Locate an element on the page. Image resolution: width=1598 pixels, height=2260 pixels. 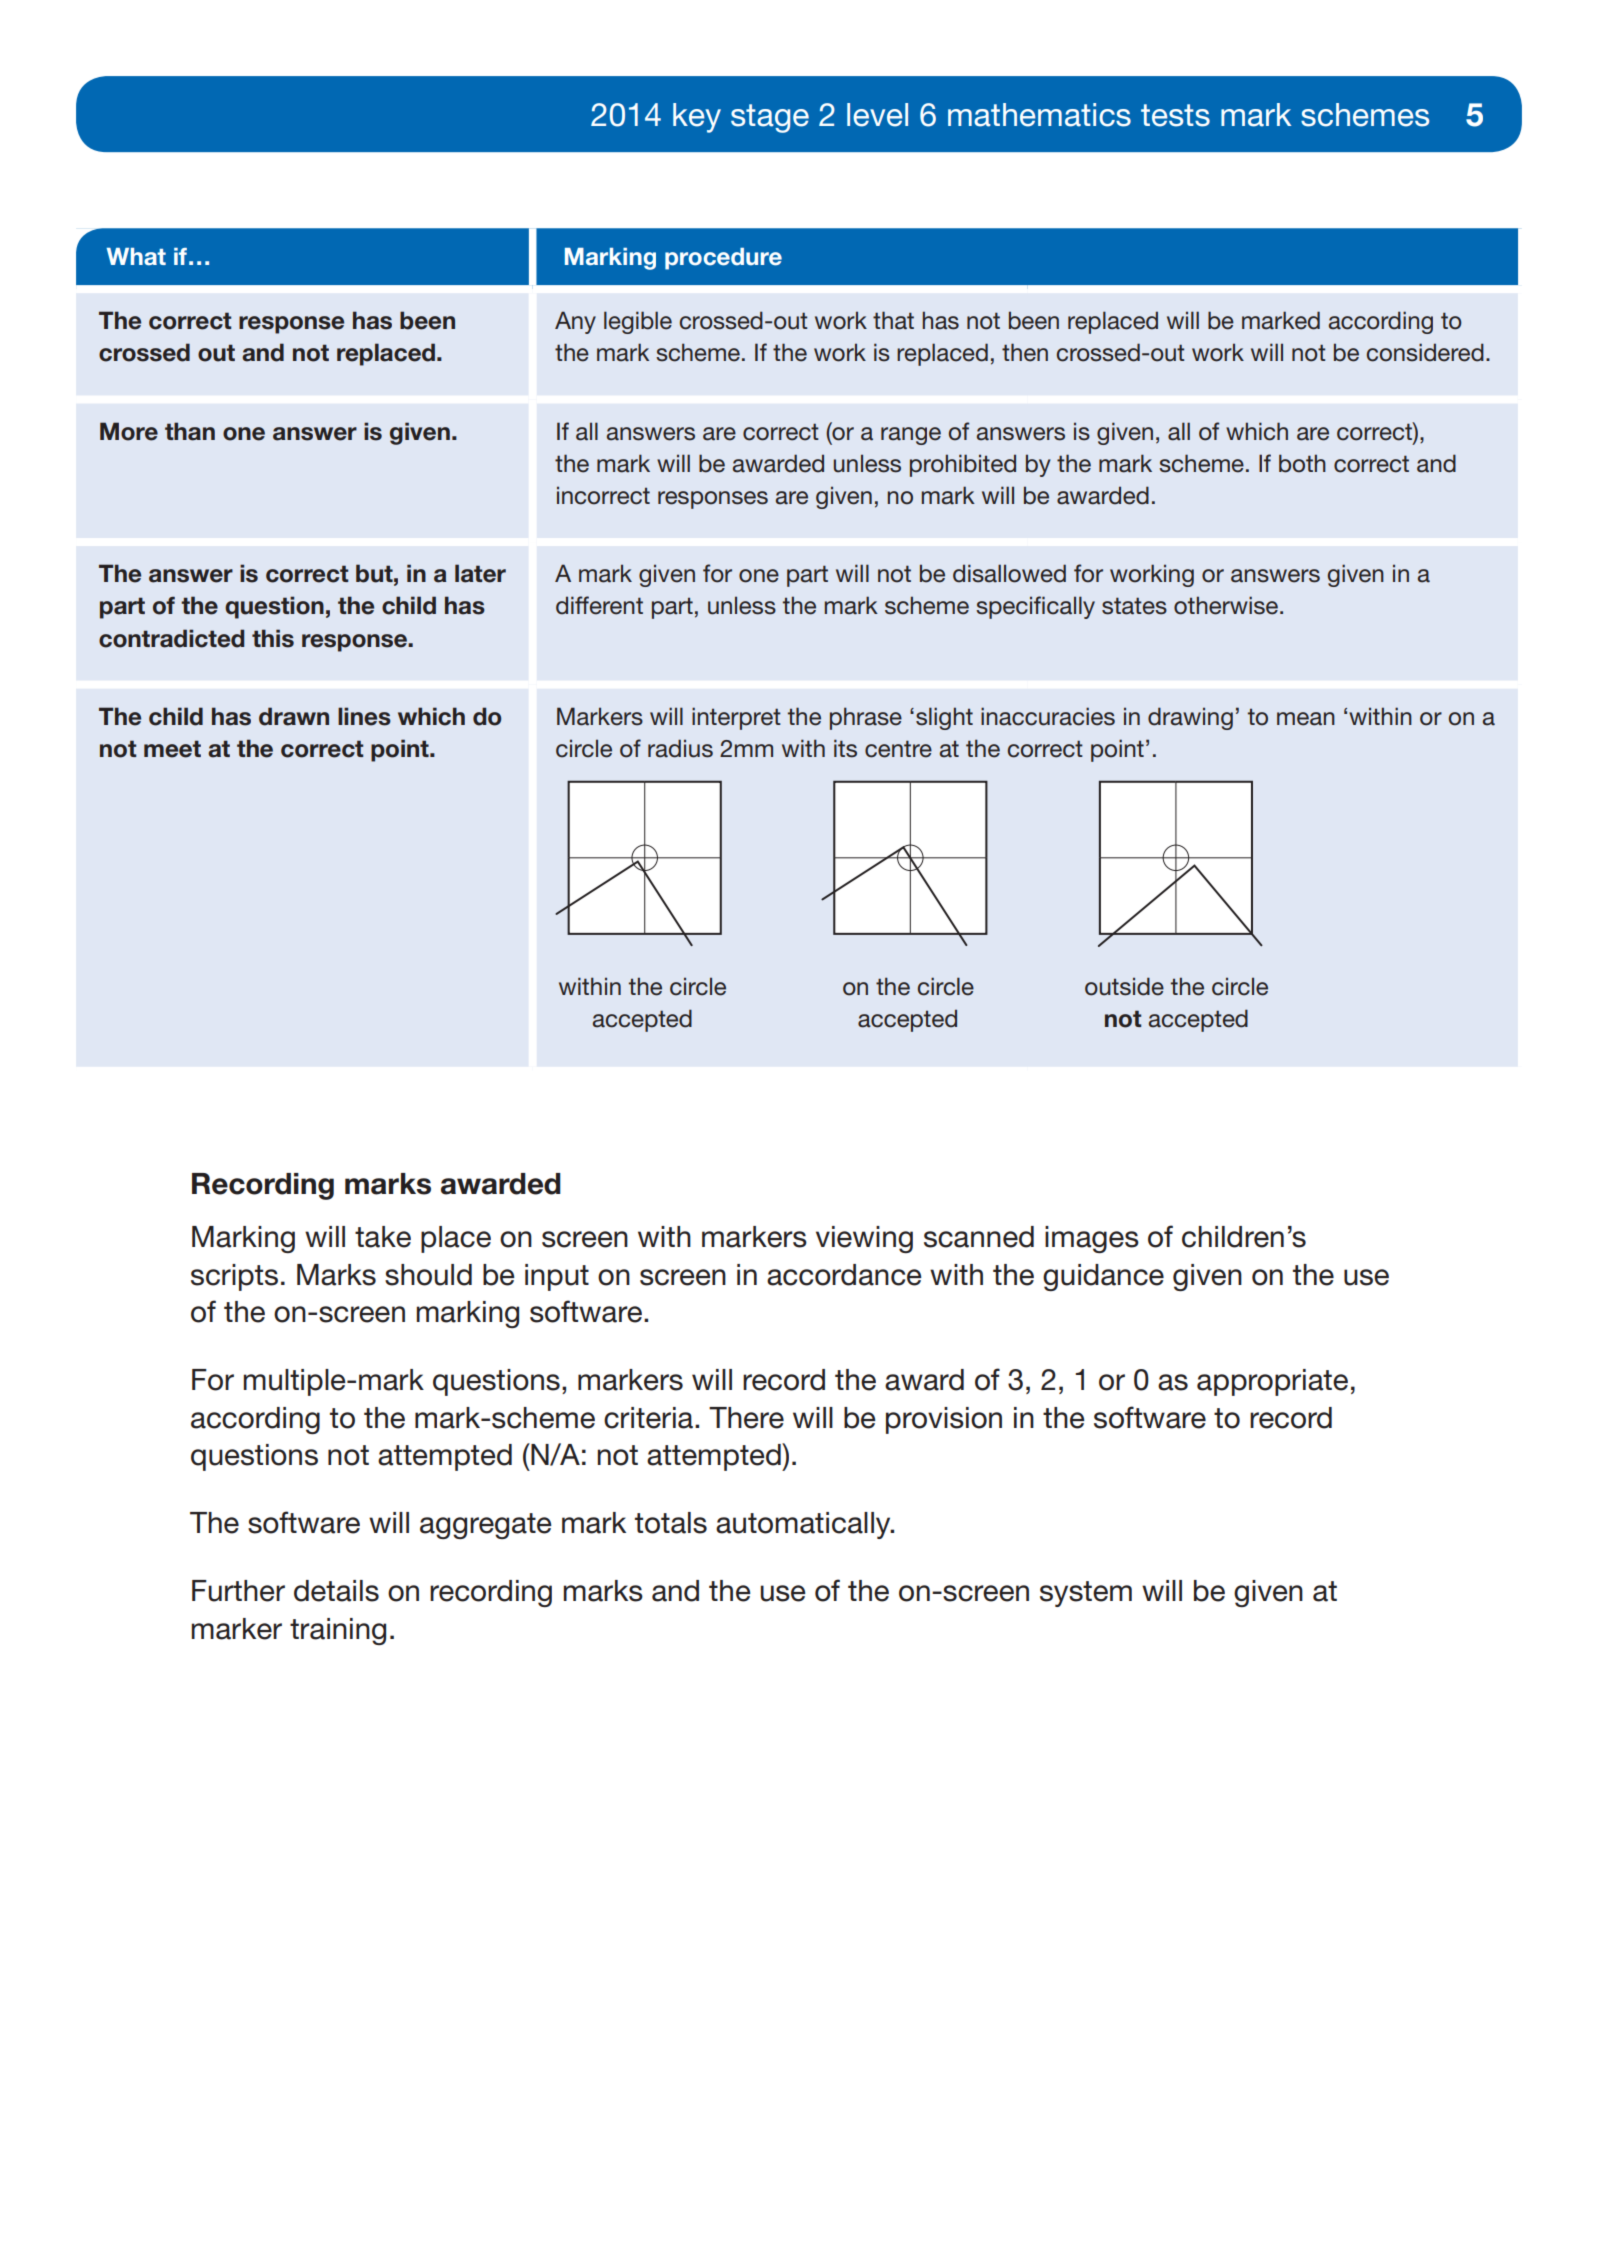
stage is located at coordinates (770, 118).
